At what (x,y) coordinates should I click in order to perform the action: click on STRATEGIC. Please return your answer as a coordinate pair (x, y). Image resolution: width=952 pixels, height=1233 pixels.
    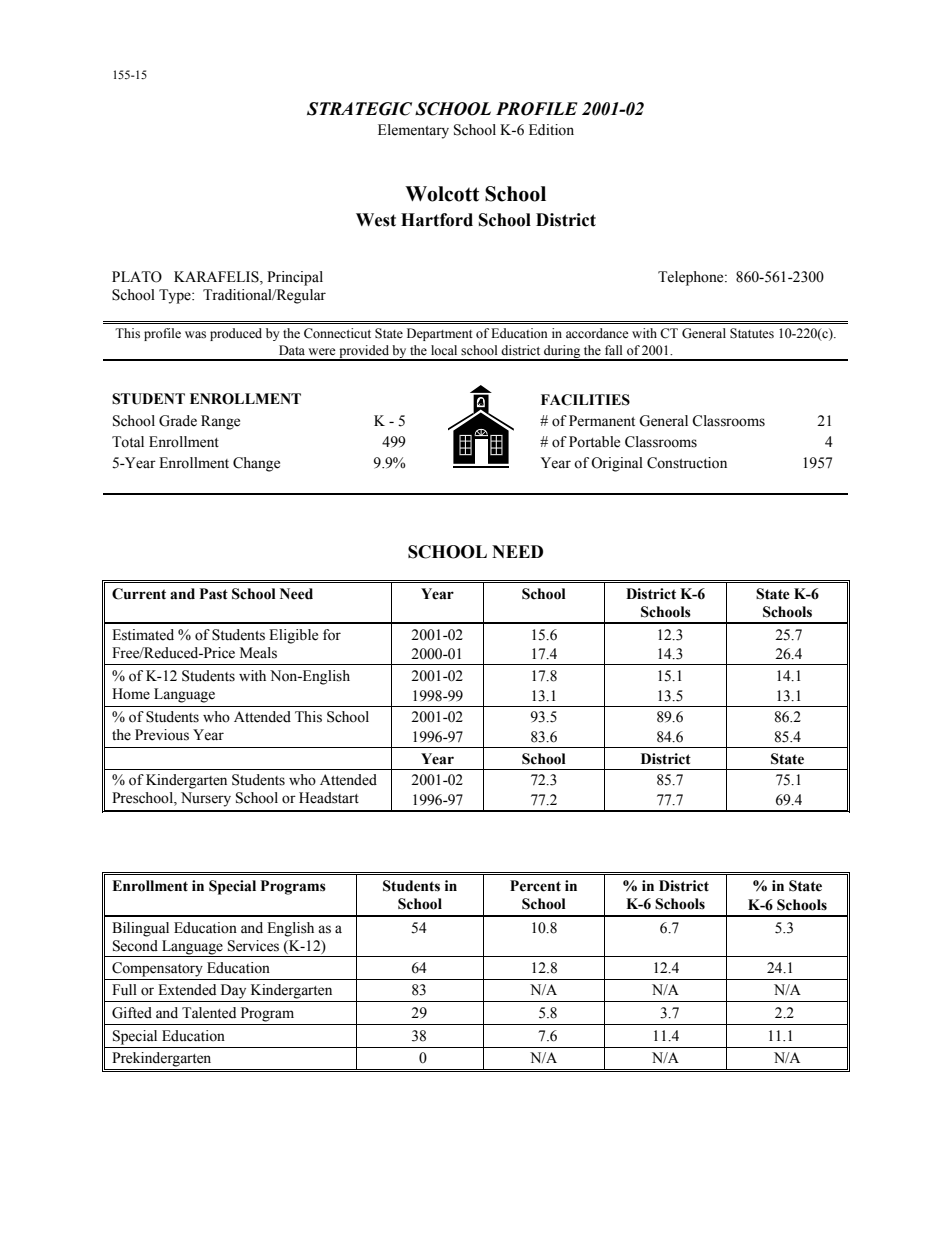
    Looking at the image, I should click on (359, 109).
